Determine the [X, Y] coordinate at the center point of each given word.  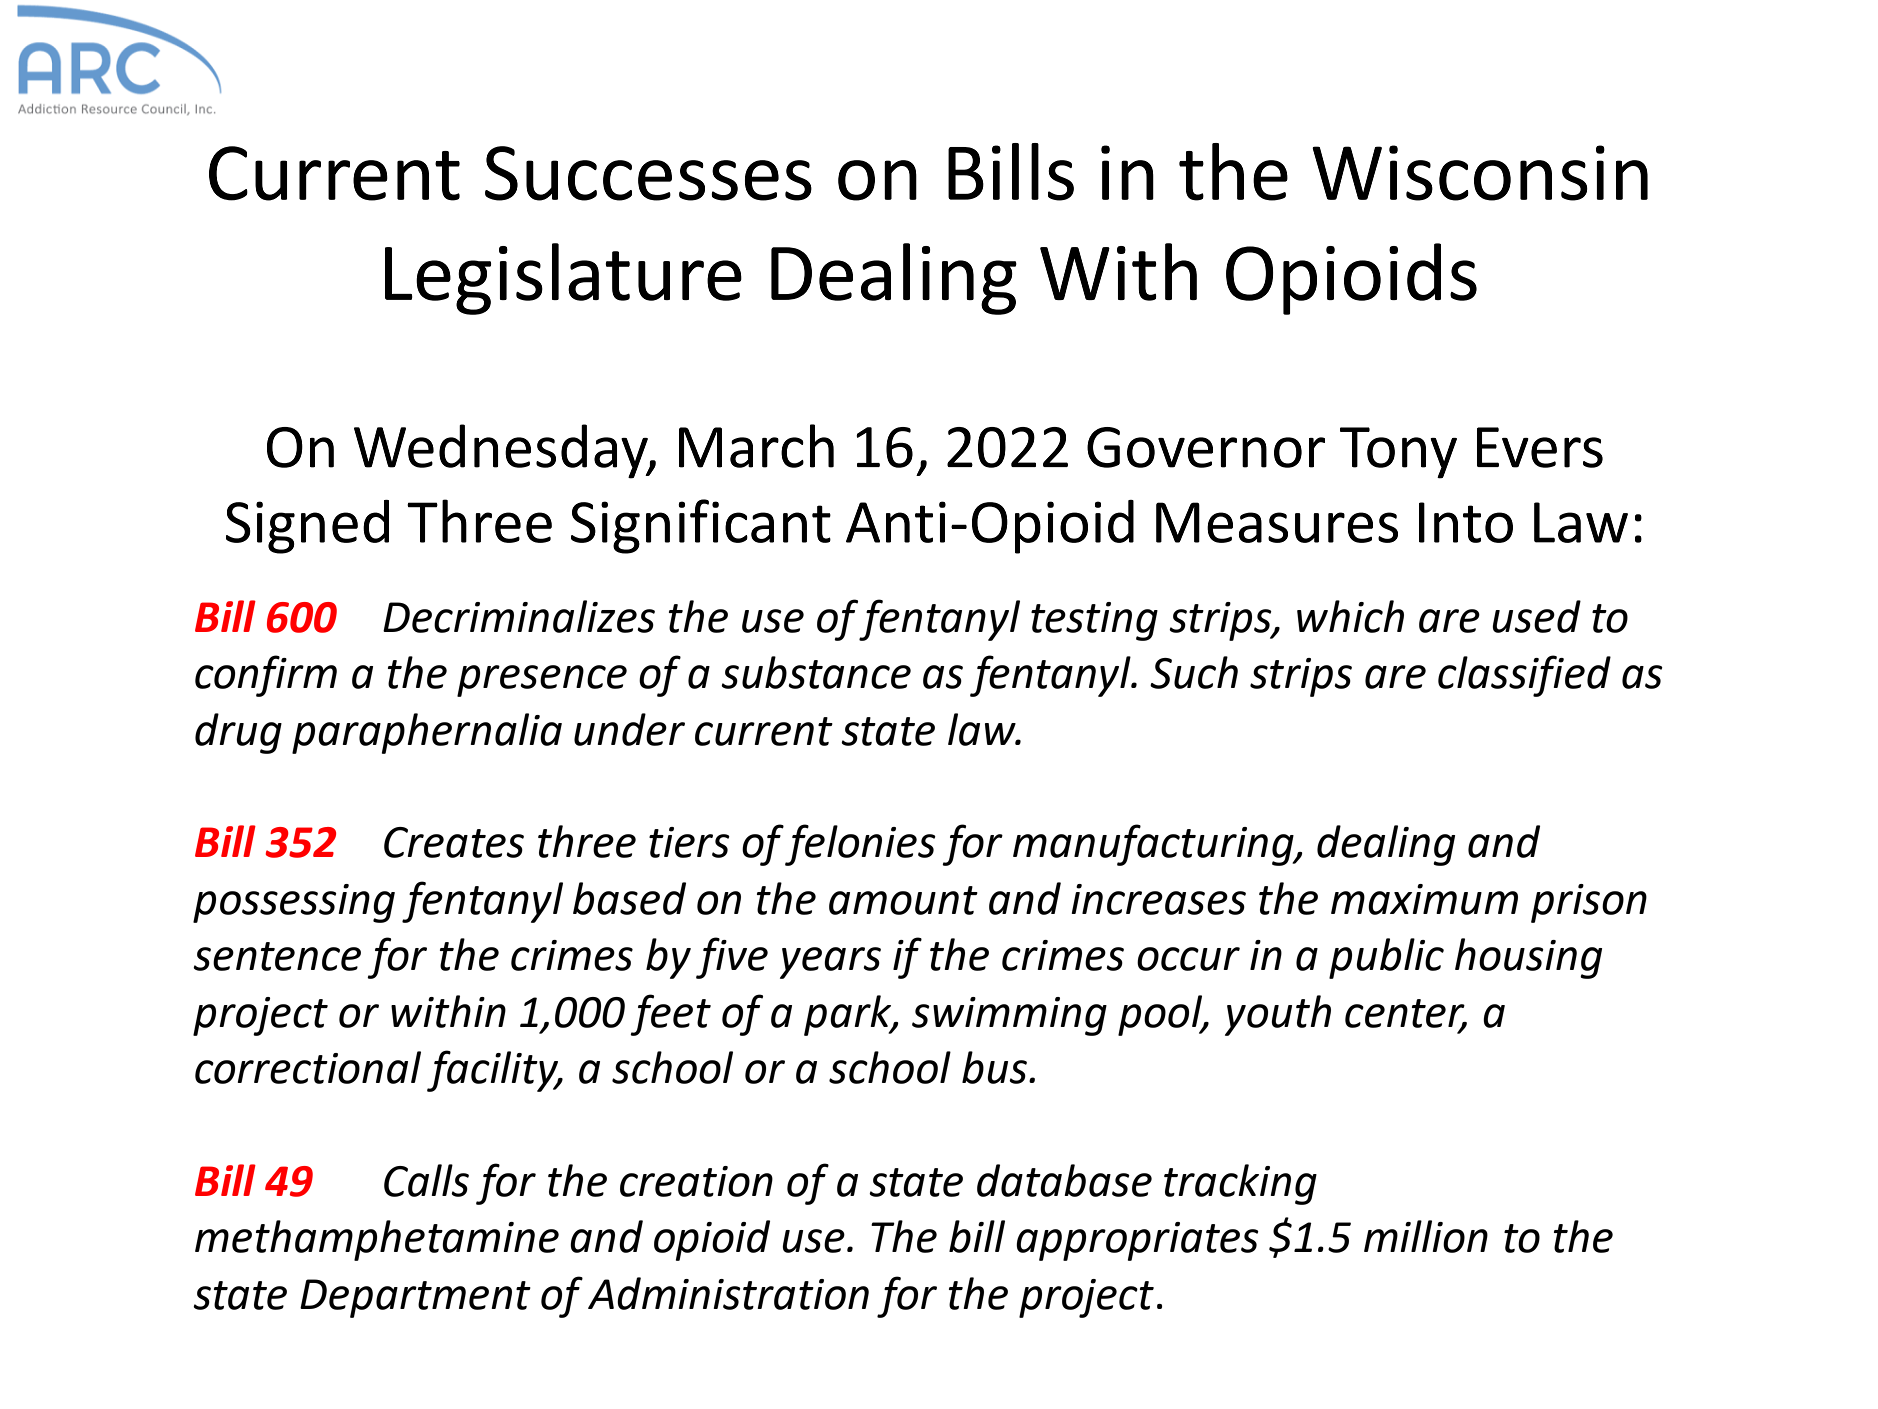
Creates [454, 842]
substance [816, 672]
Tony [1398, 453]
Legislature [563, 279]
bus [994, 1067]
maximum [1424, 899]
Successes [648, 173]
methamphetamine [377, 1240]
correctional [308, 1067]
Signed [307, 527]
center [1406, 1014]
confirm [266, 676]
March [756, 446]
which [1350, 616]
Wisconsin [1480, 173]
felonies [860, 845]
